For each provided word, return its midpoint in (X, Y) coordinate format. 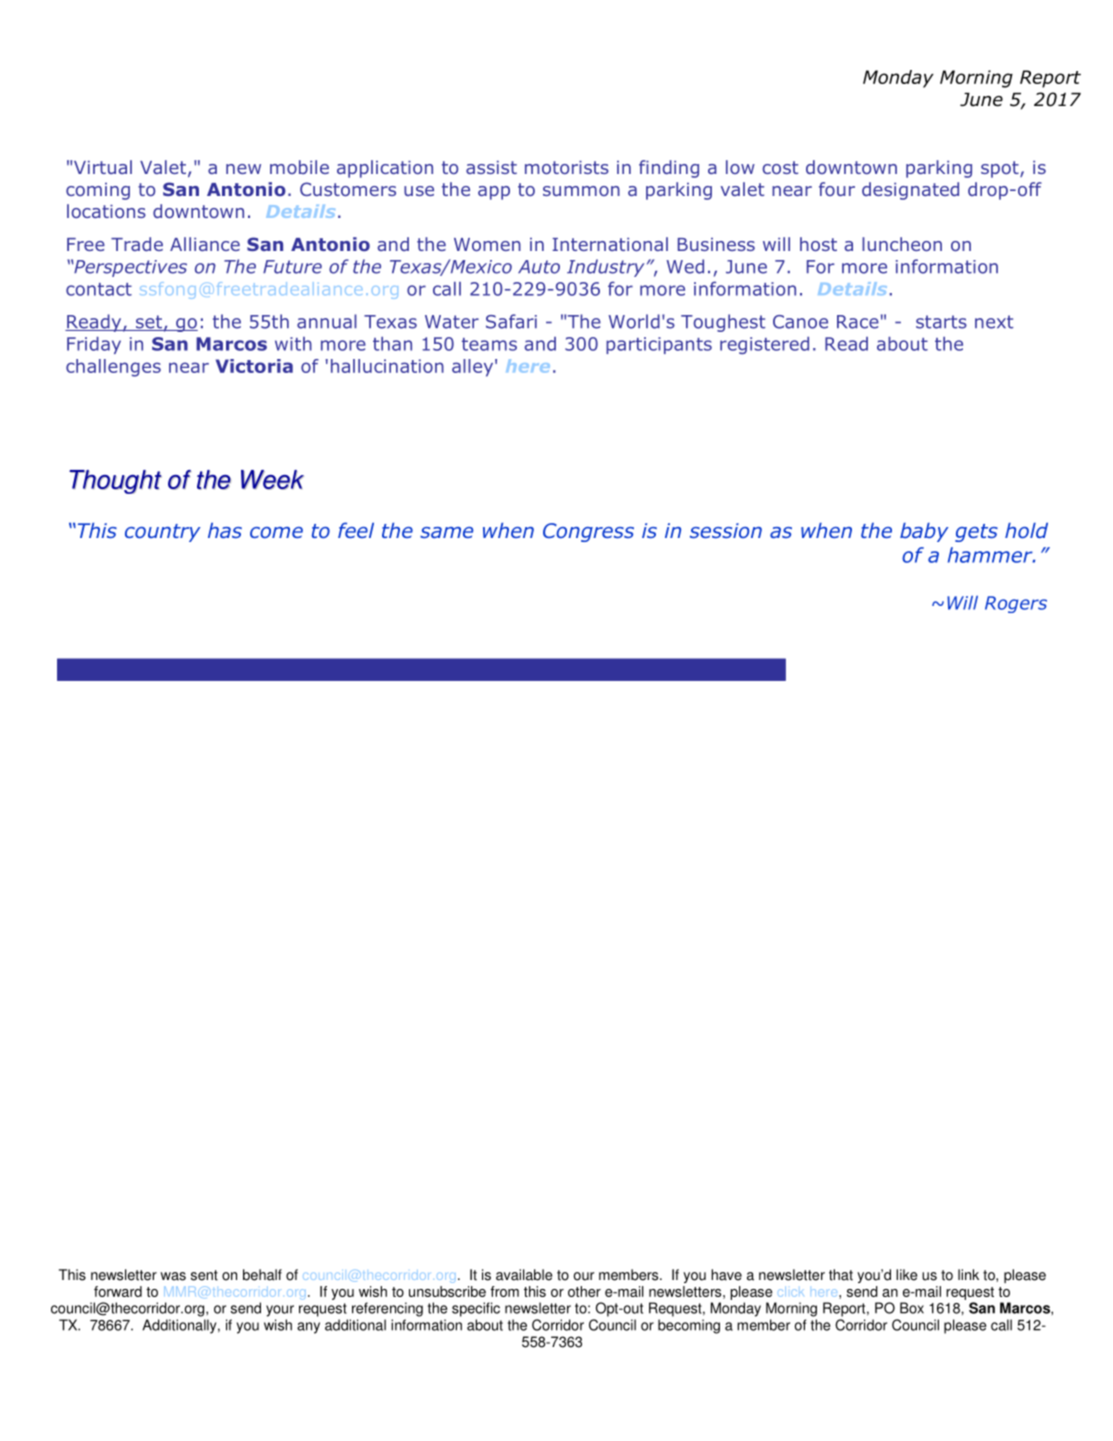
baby (924, 532)
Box (912, 1308)
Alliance (205, 244)
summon (581, 191)
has (225, 530)
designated (910, 191)
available (524, 1275)
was (173, 1276)
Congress (588, 532)
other (584, 1291)
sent (204, 1275)
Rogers (1016, 604)
